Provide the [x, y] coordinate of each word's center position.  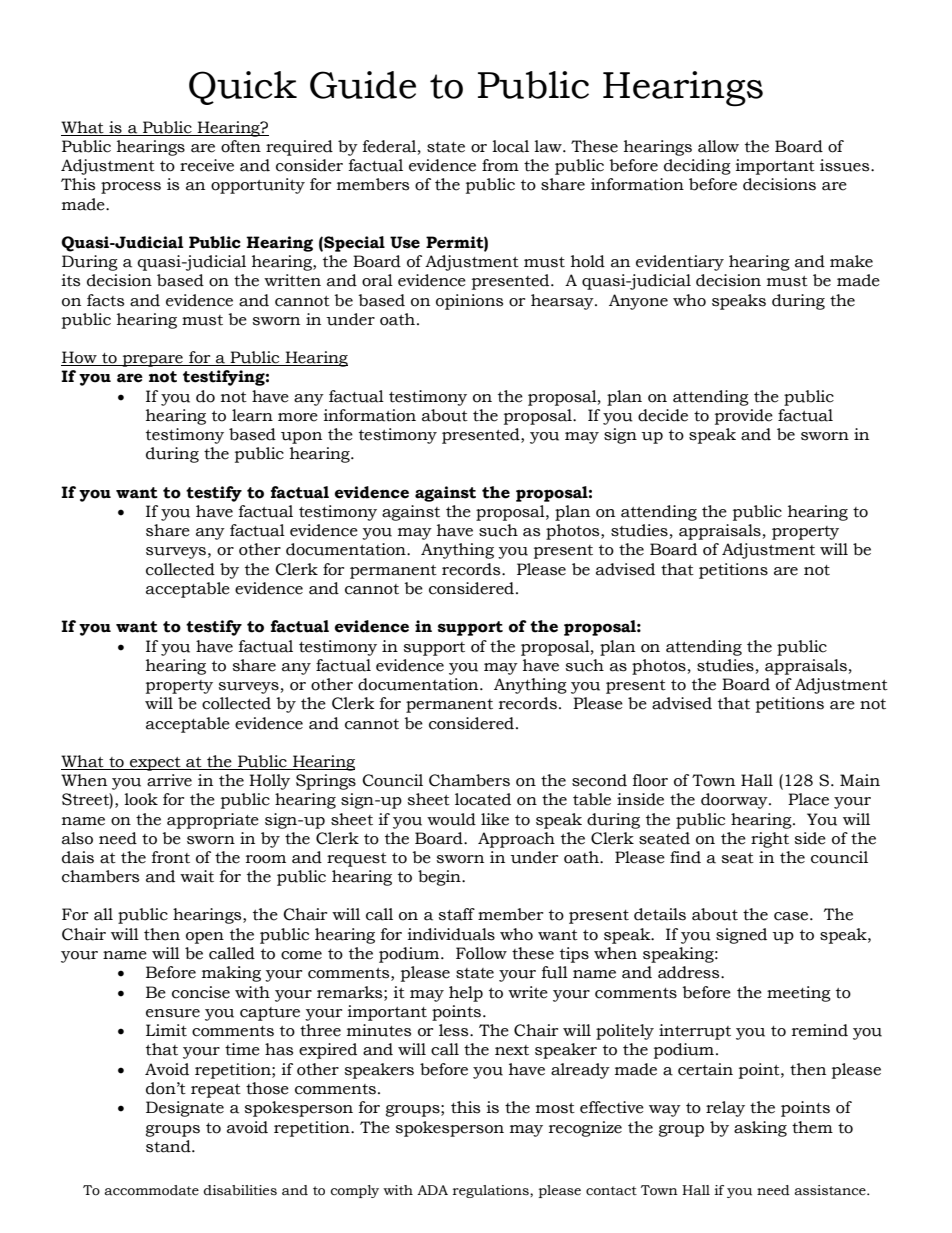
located [483, 799]
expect [155, 764]
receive [207, 165]
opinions [469, 302]
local [510, 146]
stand [169, 1146]
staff [457, 914]
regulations [492, 1191]
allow [718, 146]
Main [860, 780]
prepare [153, 361]
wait [197, 876]
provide [744, 417]
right [770, 840]
